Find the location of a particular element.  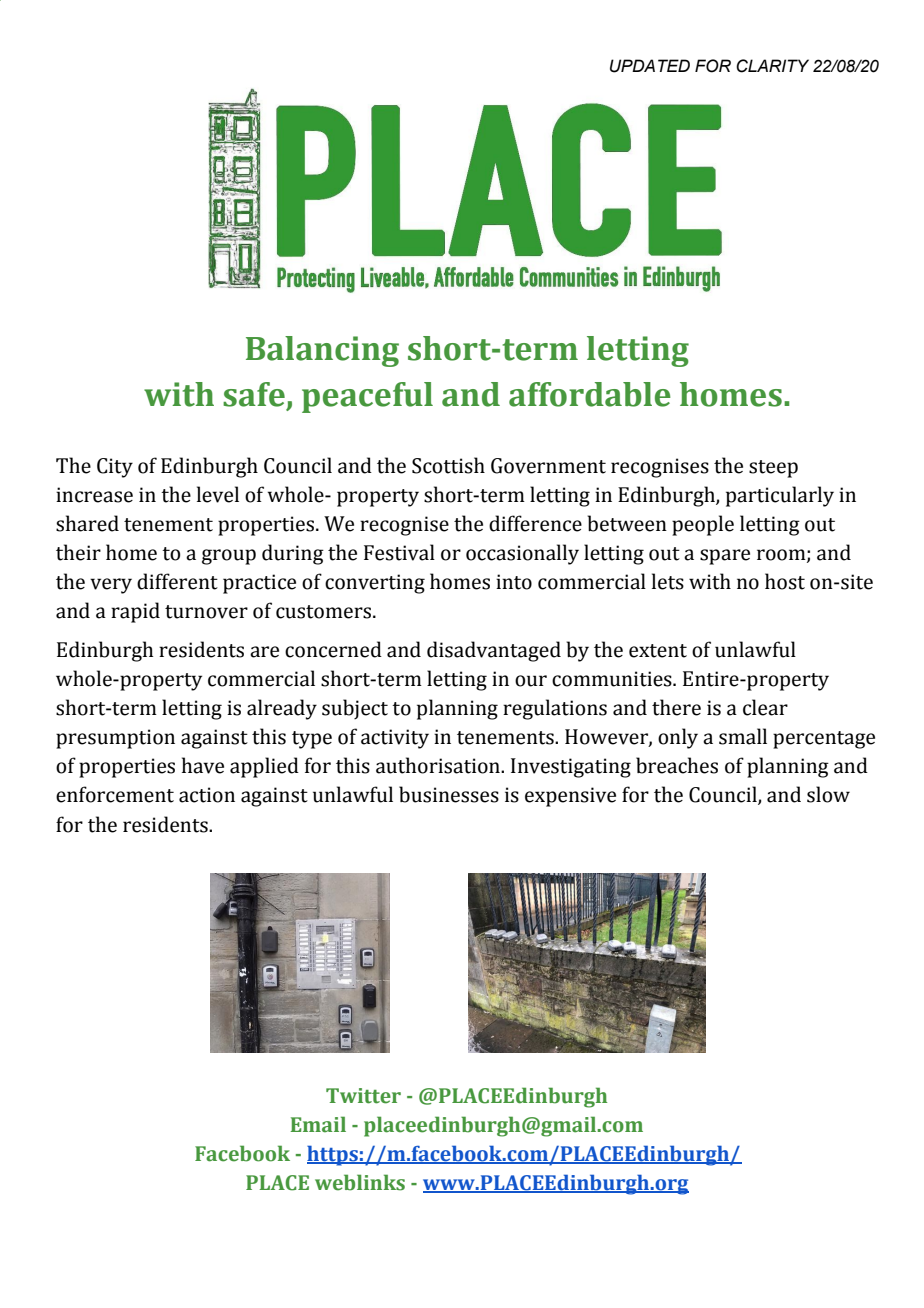

Email is located at coordinates (318, 1124).
